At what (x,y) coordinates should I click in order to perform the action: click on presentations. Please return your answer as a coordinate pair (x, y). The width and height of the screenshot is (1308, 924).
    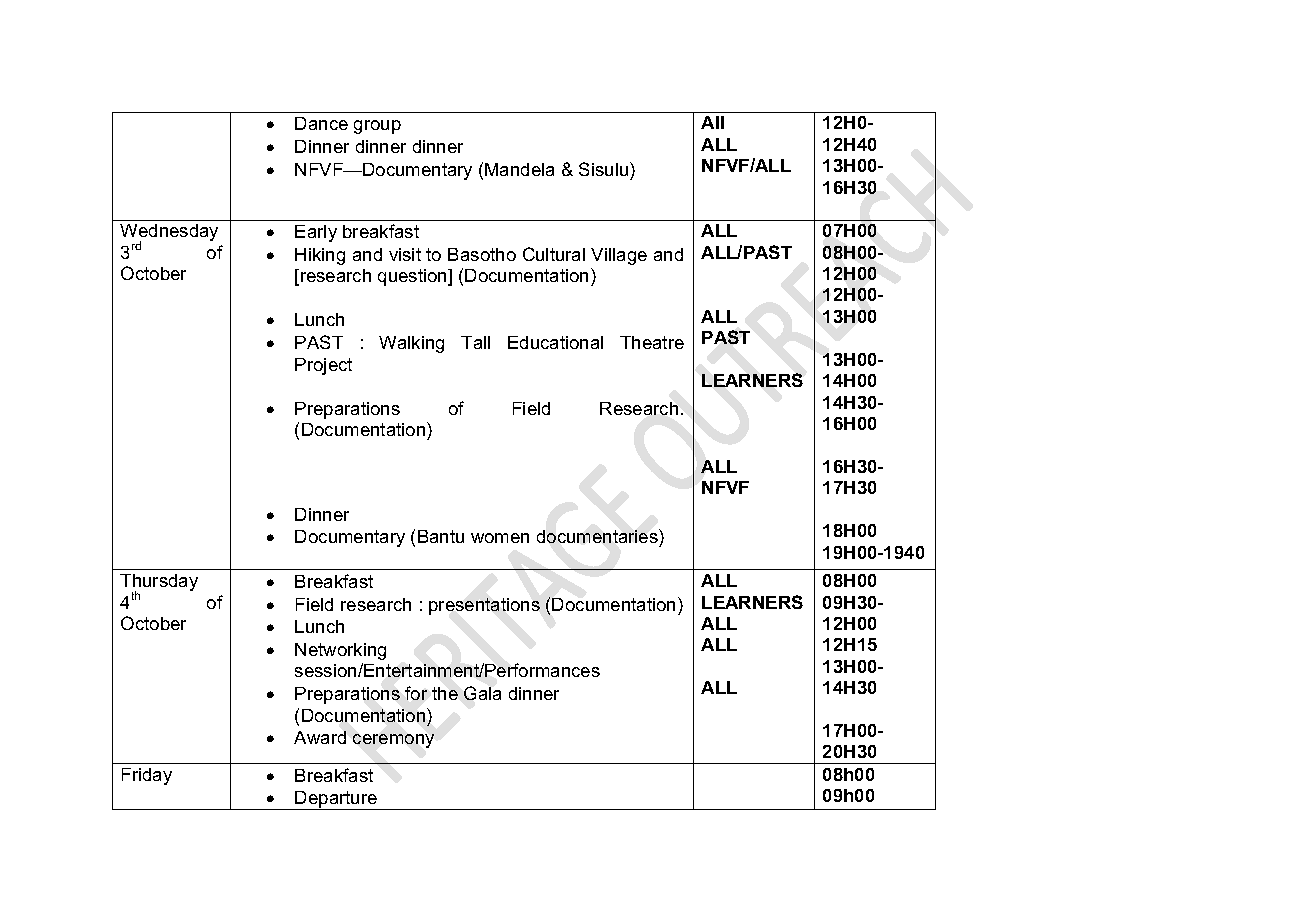
    Looking at the image, I should click on (484, 606).
